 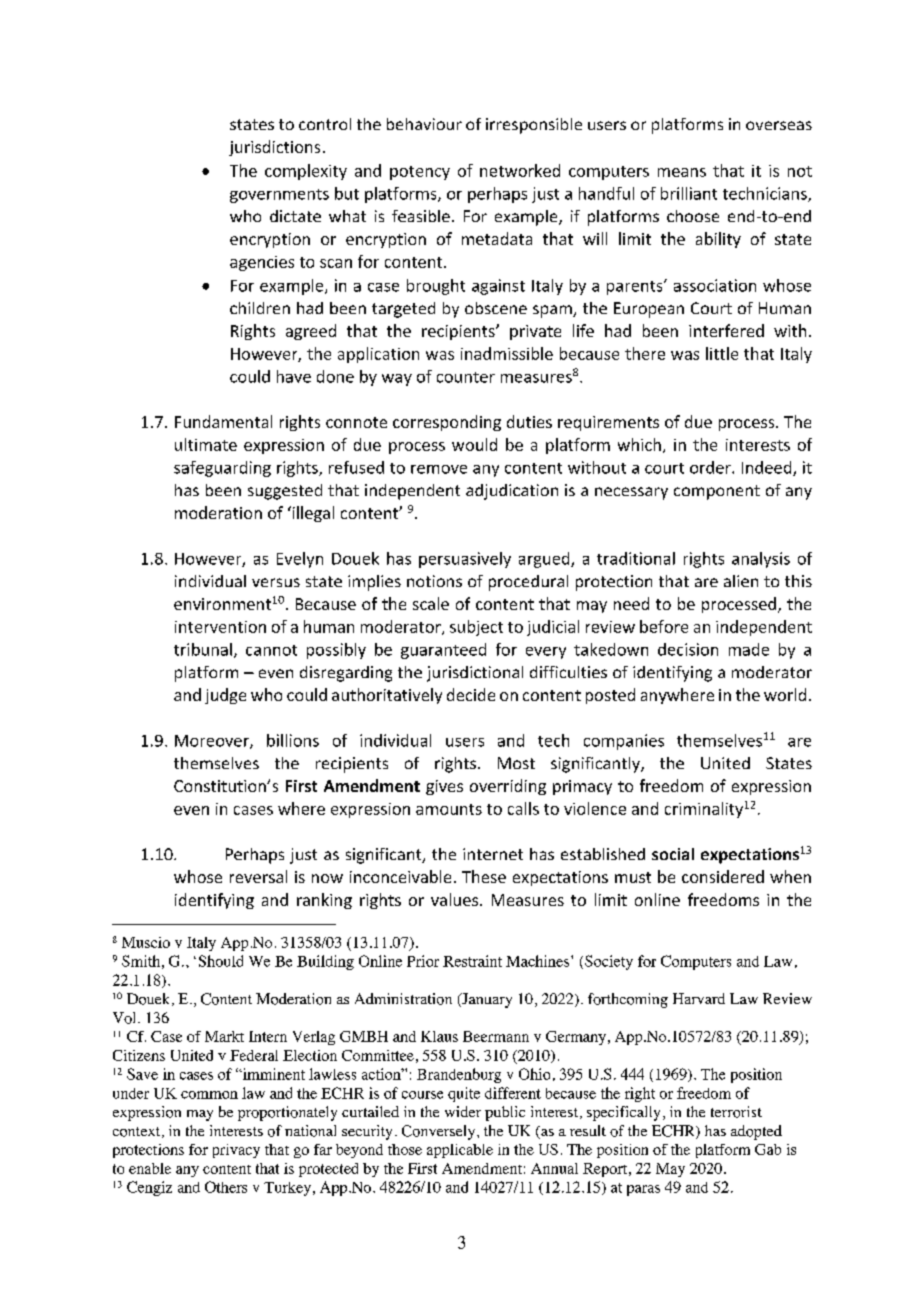 I want to click on privacy, so click(x=236, y=1151).
